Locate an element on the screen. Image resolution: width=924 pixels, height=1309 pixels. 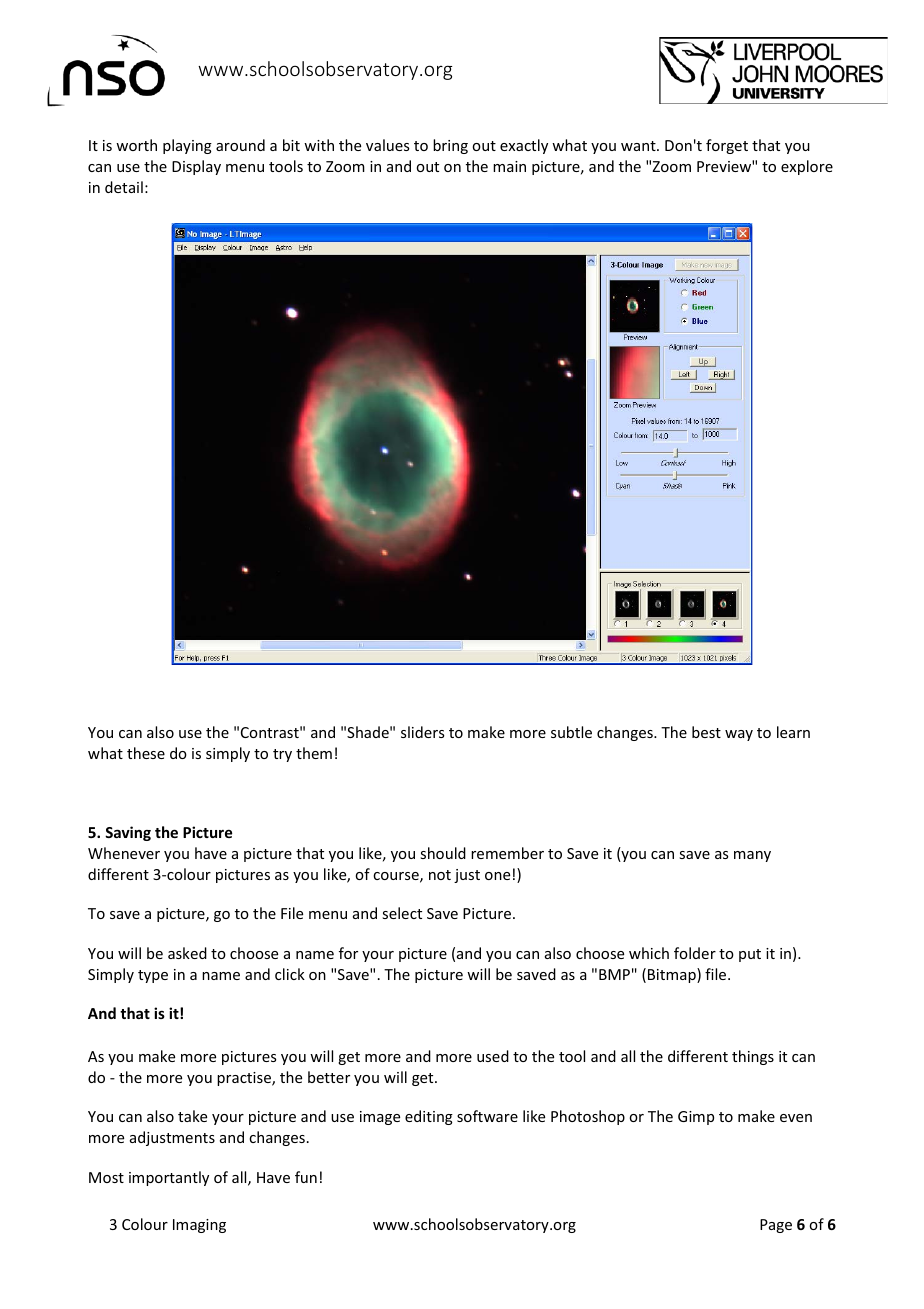
sliders is located at coordinates (422, 732).
